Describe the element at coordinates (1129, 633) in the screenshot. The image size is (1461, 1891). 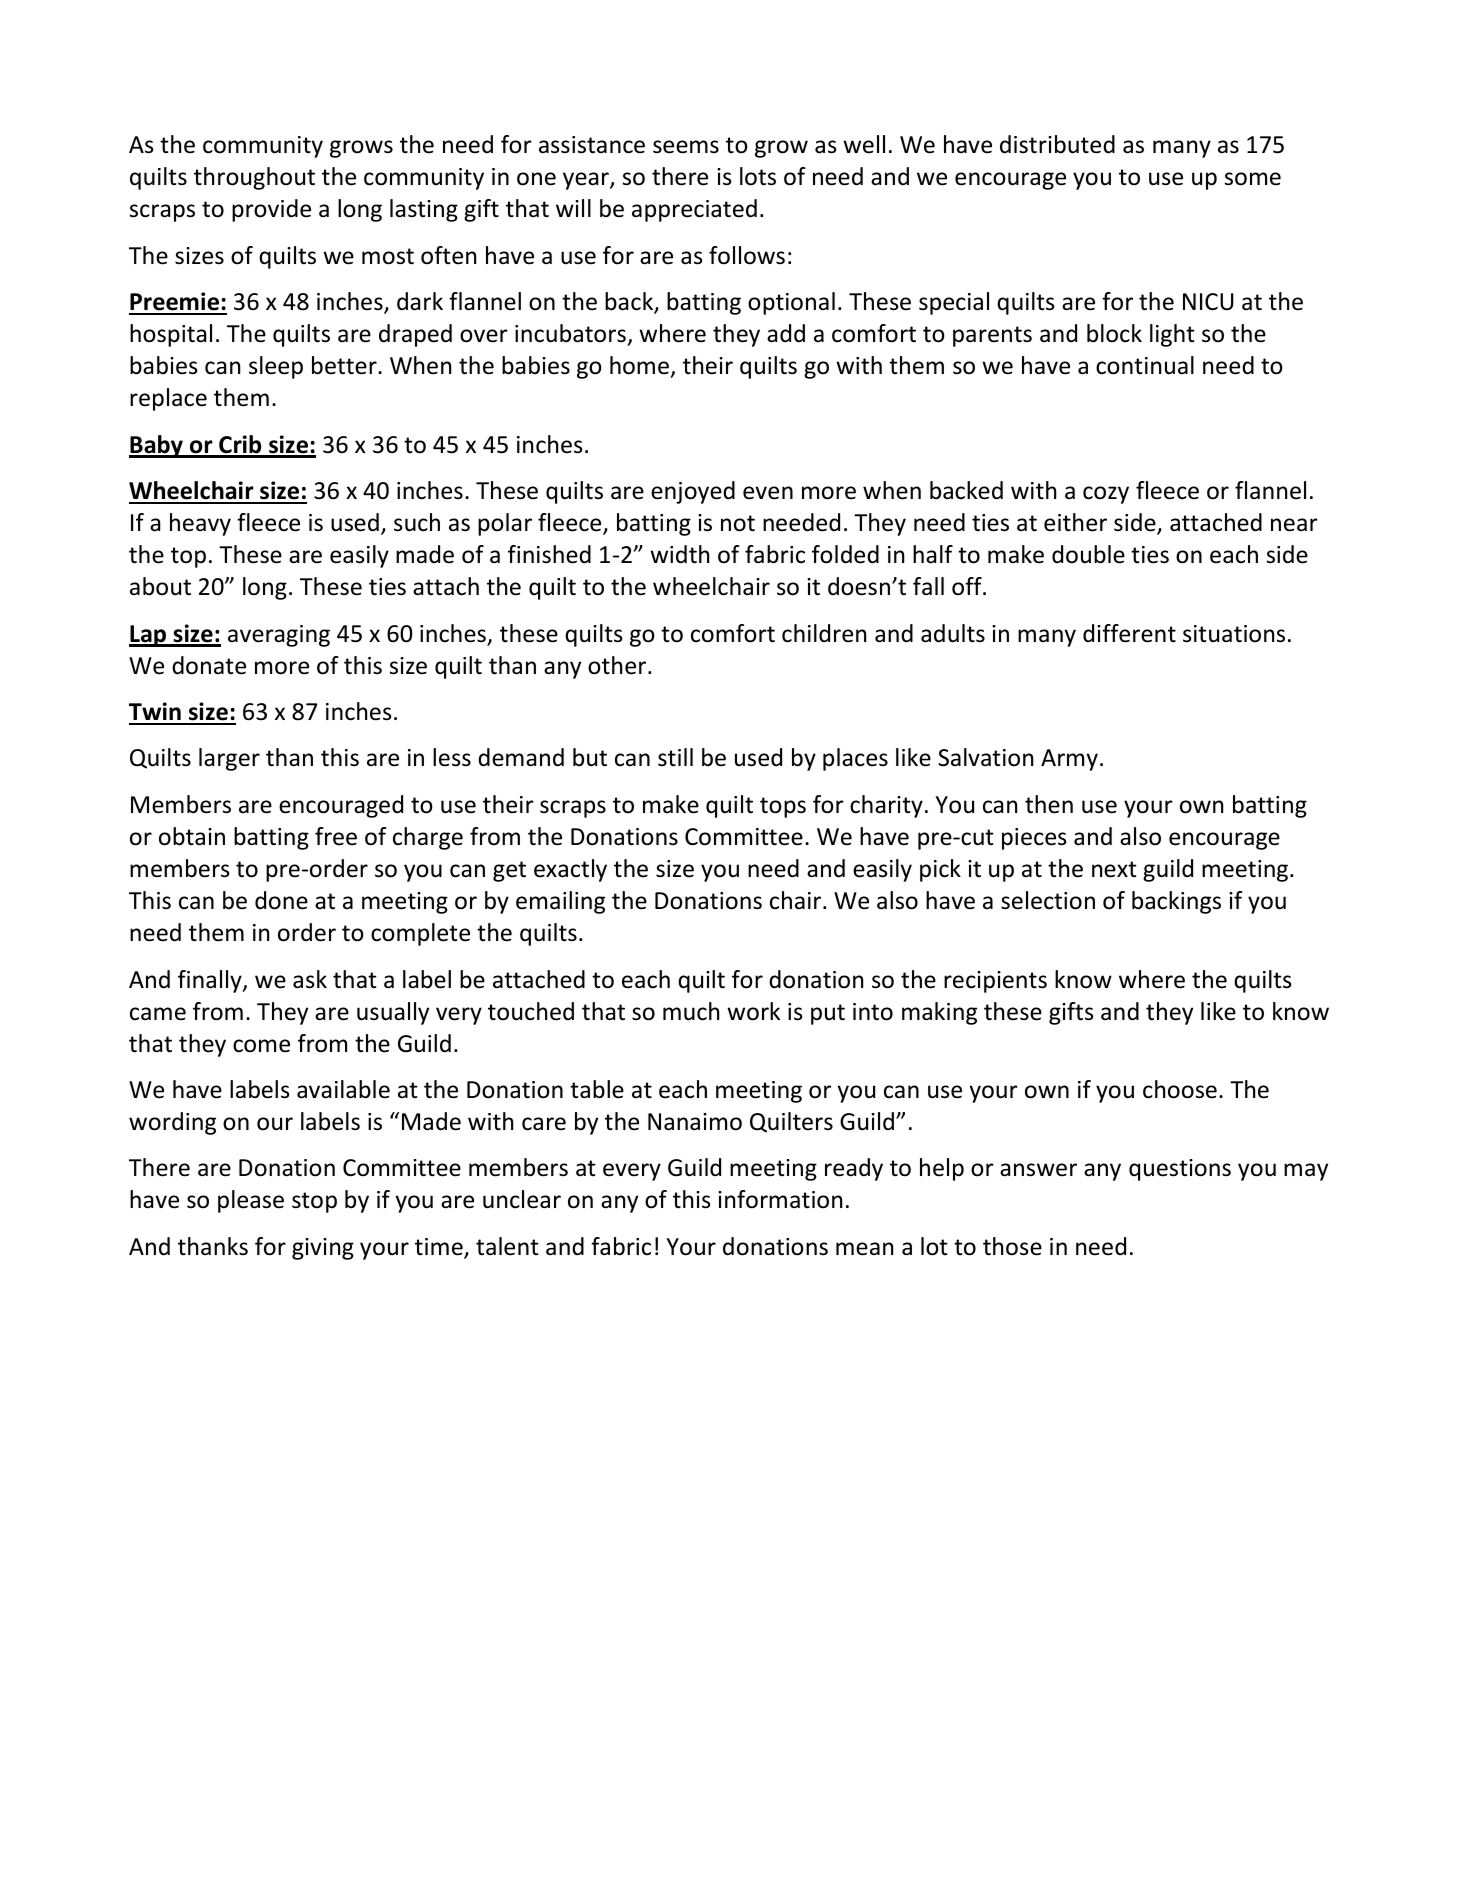
I see `different` at that location.
